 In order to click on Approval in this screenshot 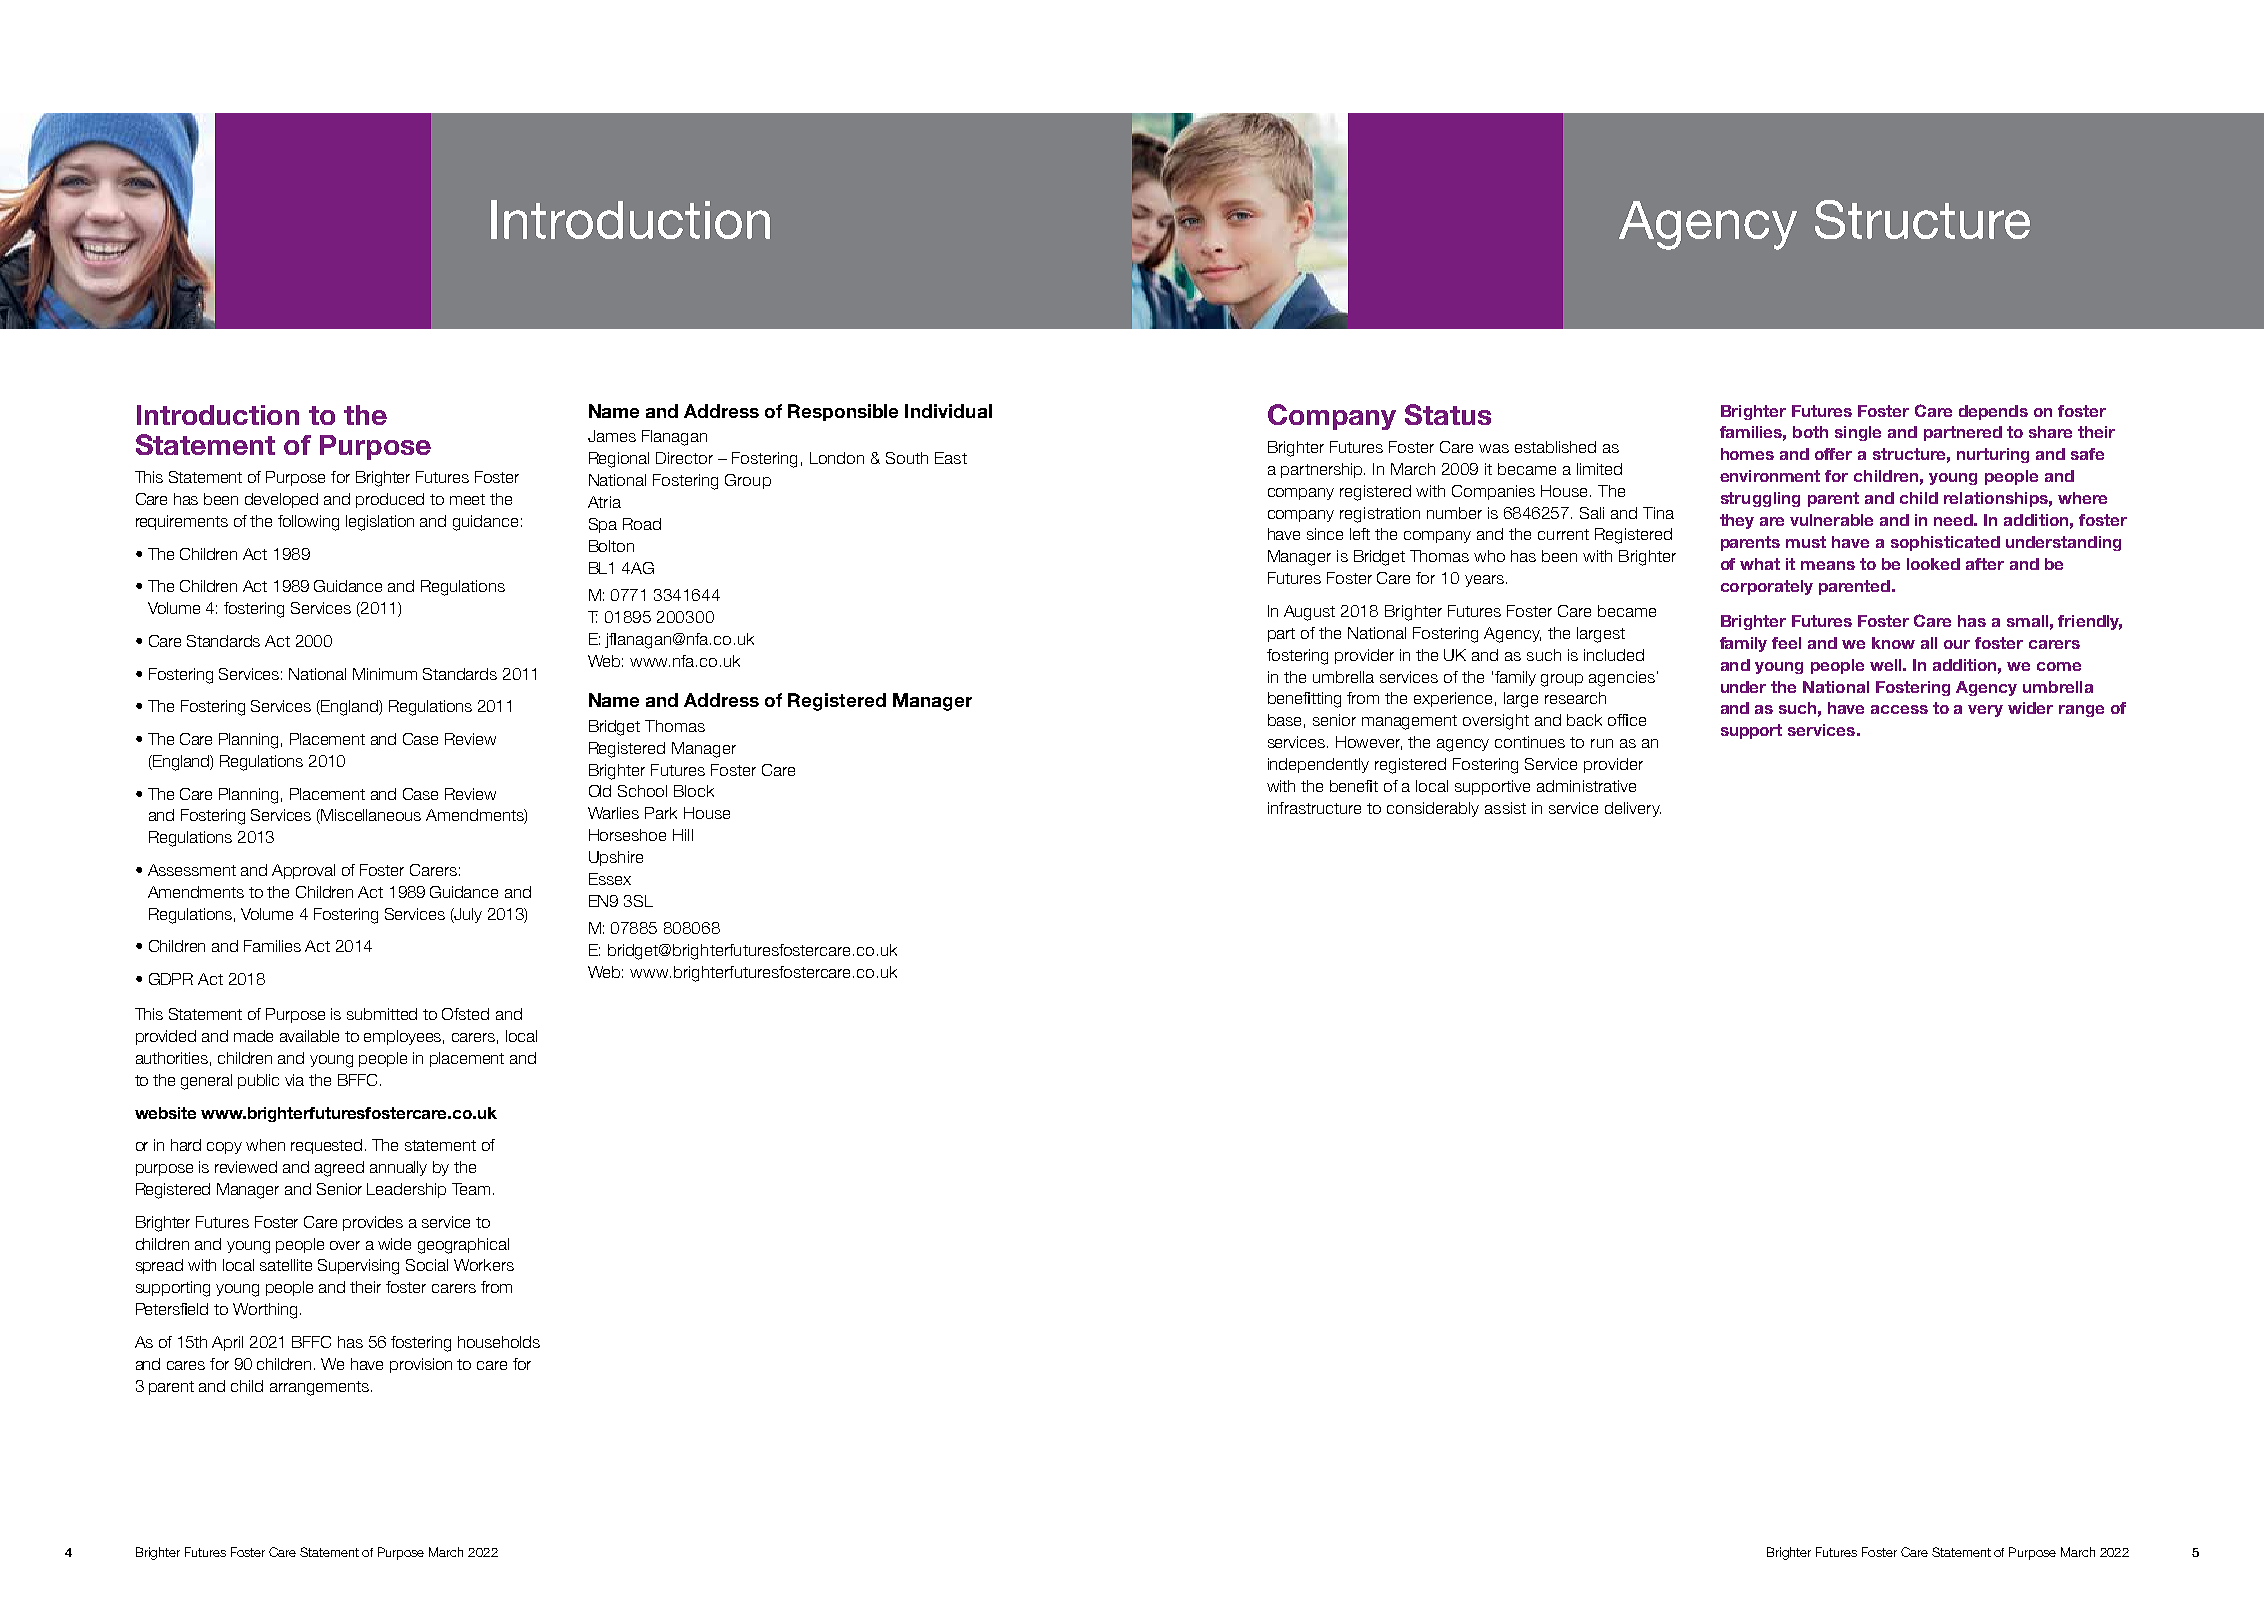, I will do `click(303, 871)`.
